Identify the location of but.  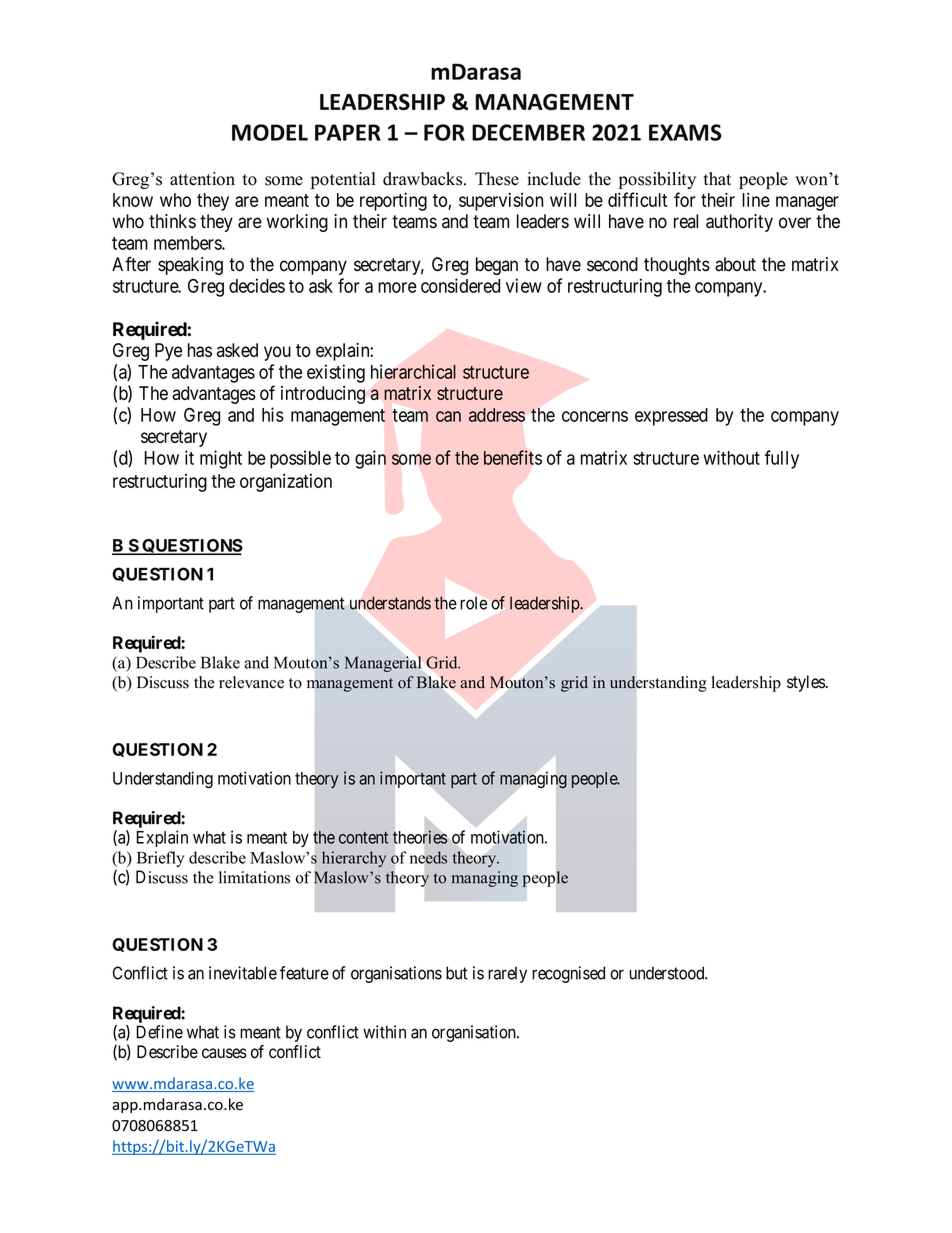
(457, 973).
